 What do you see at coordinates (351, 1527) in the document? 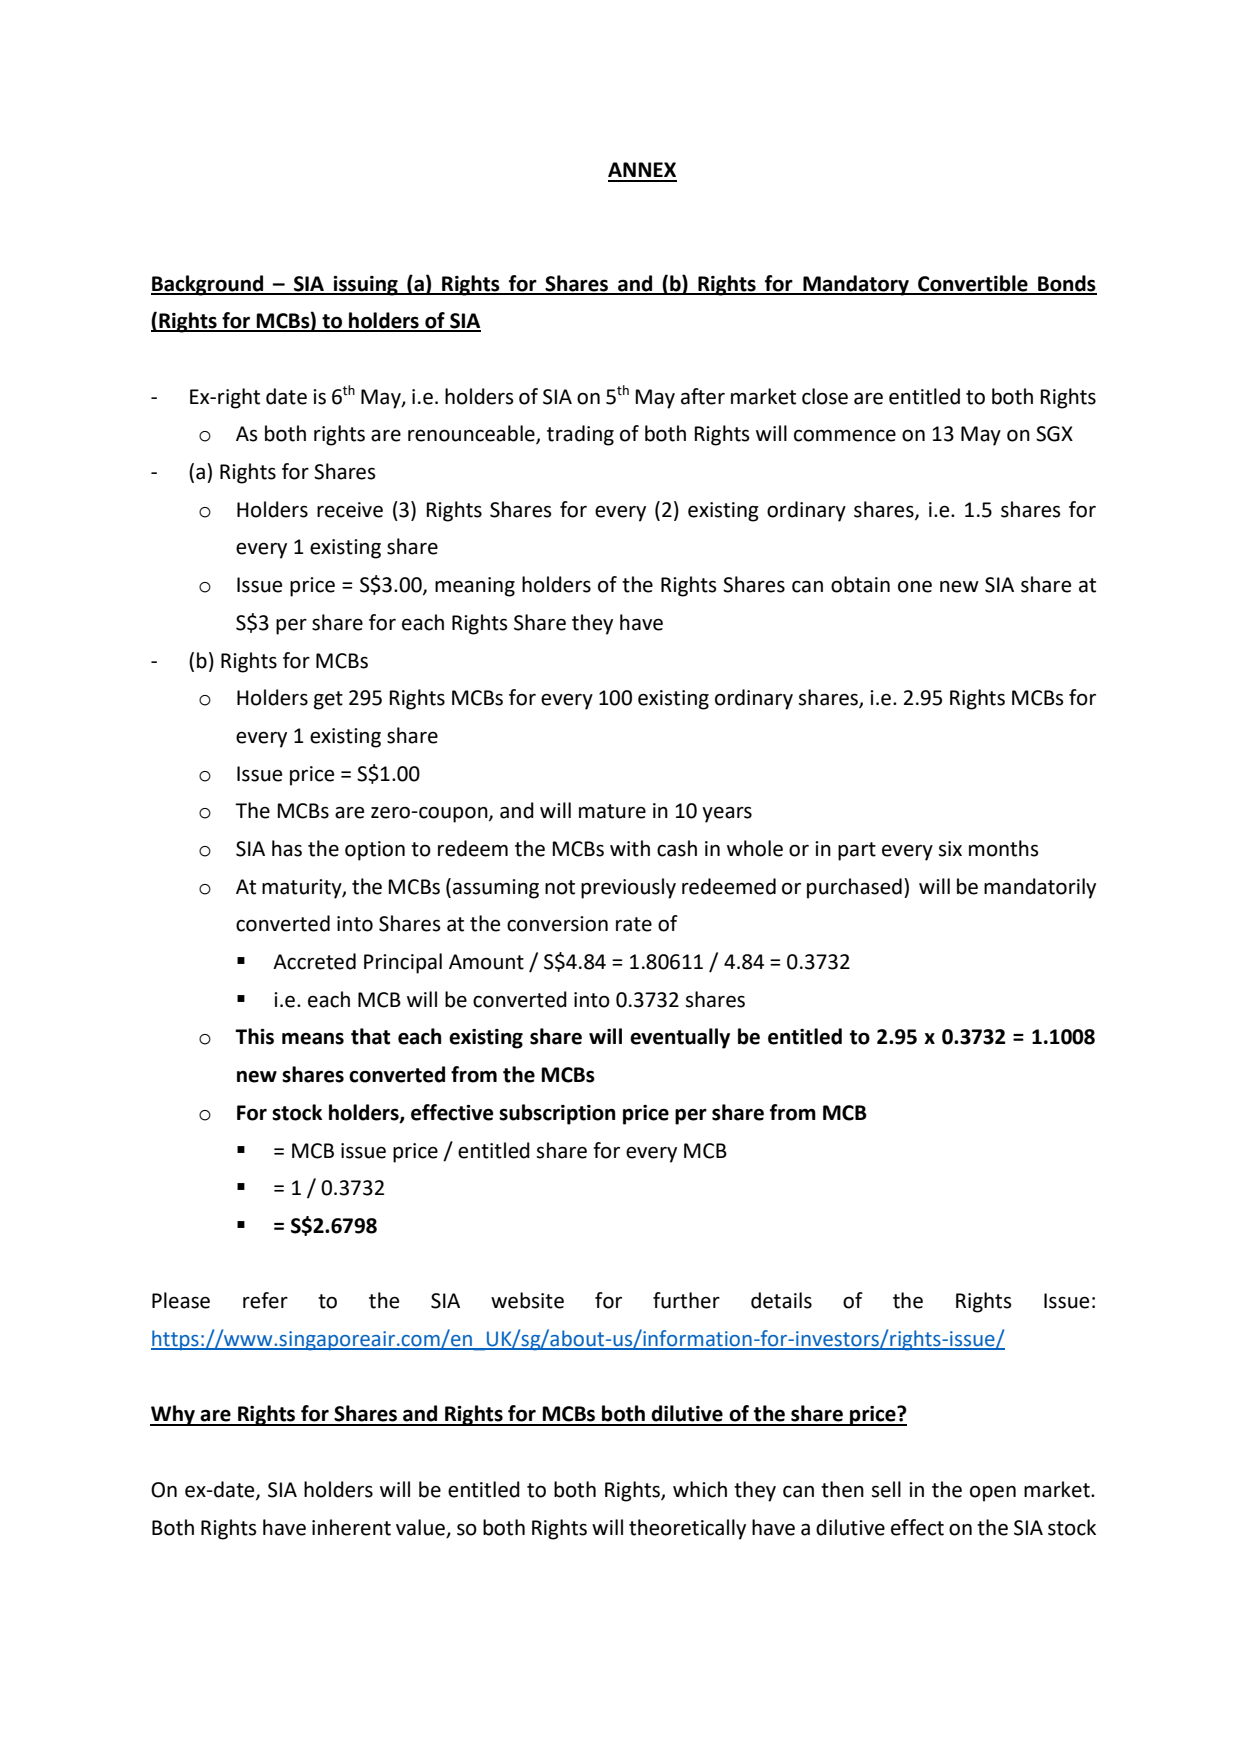
I see `inherent` at bounding box center [351, 1527].
